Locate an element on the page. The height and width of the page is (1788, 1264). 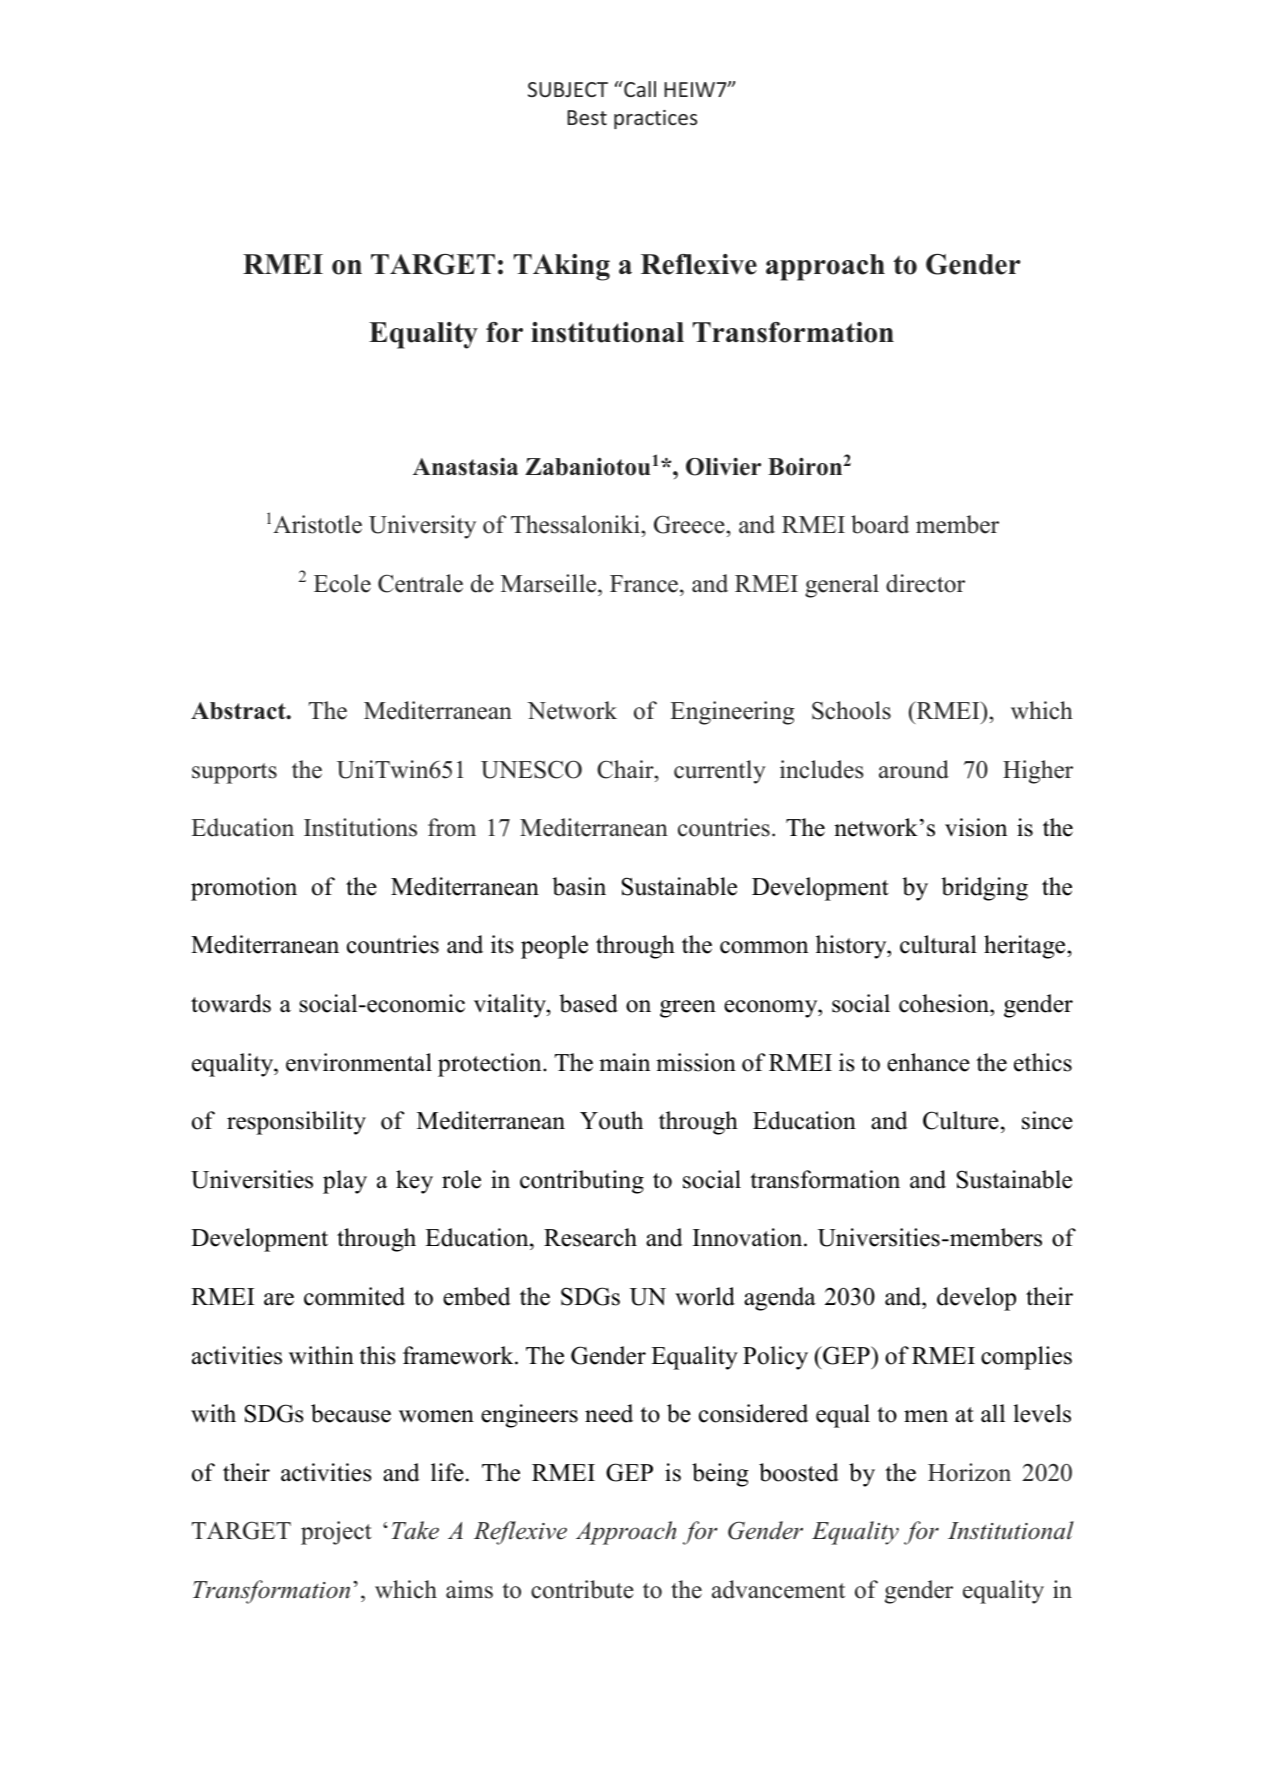
Institutions is located at coordinates (360, 827).
